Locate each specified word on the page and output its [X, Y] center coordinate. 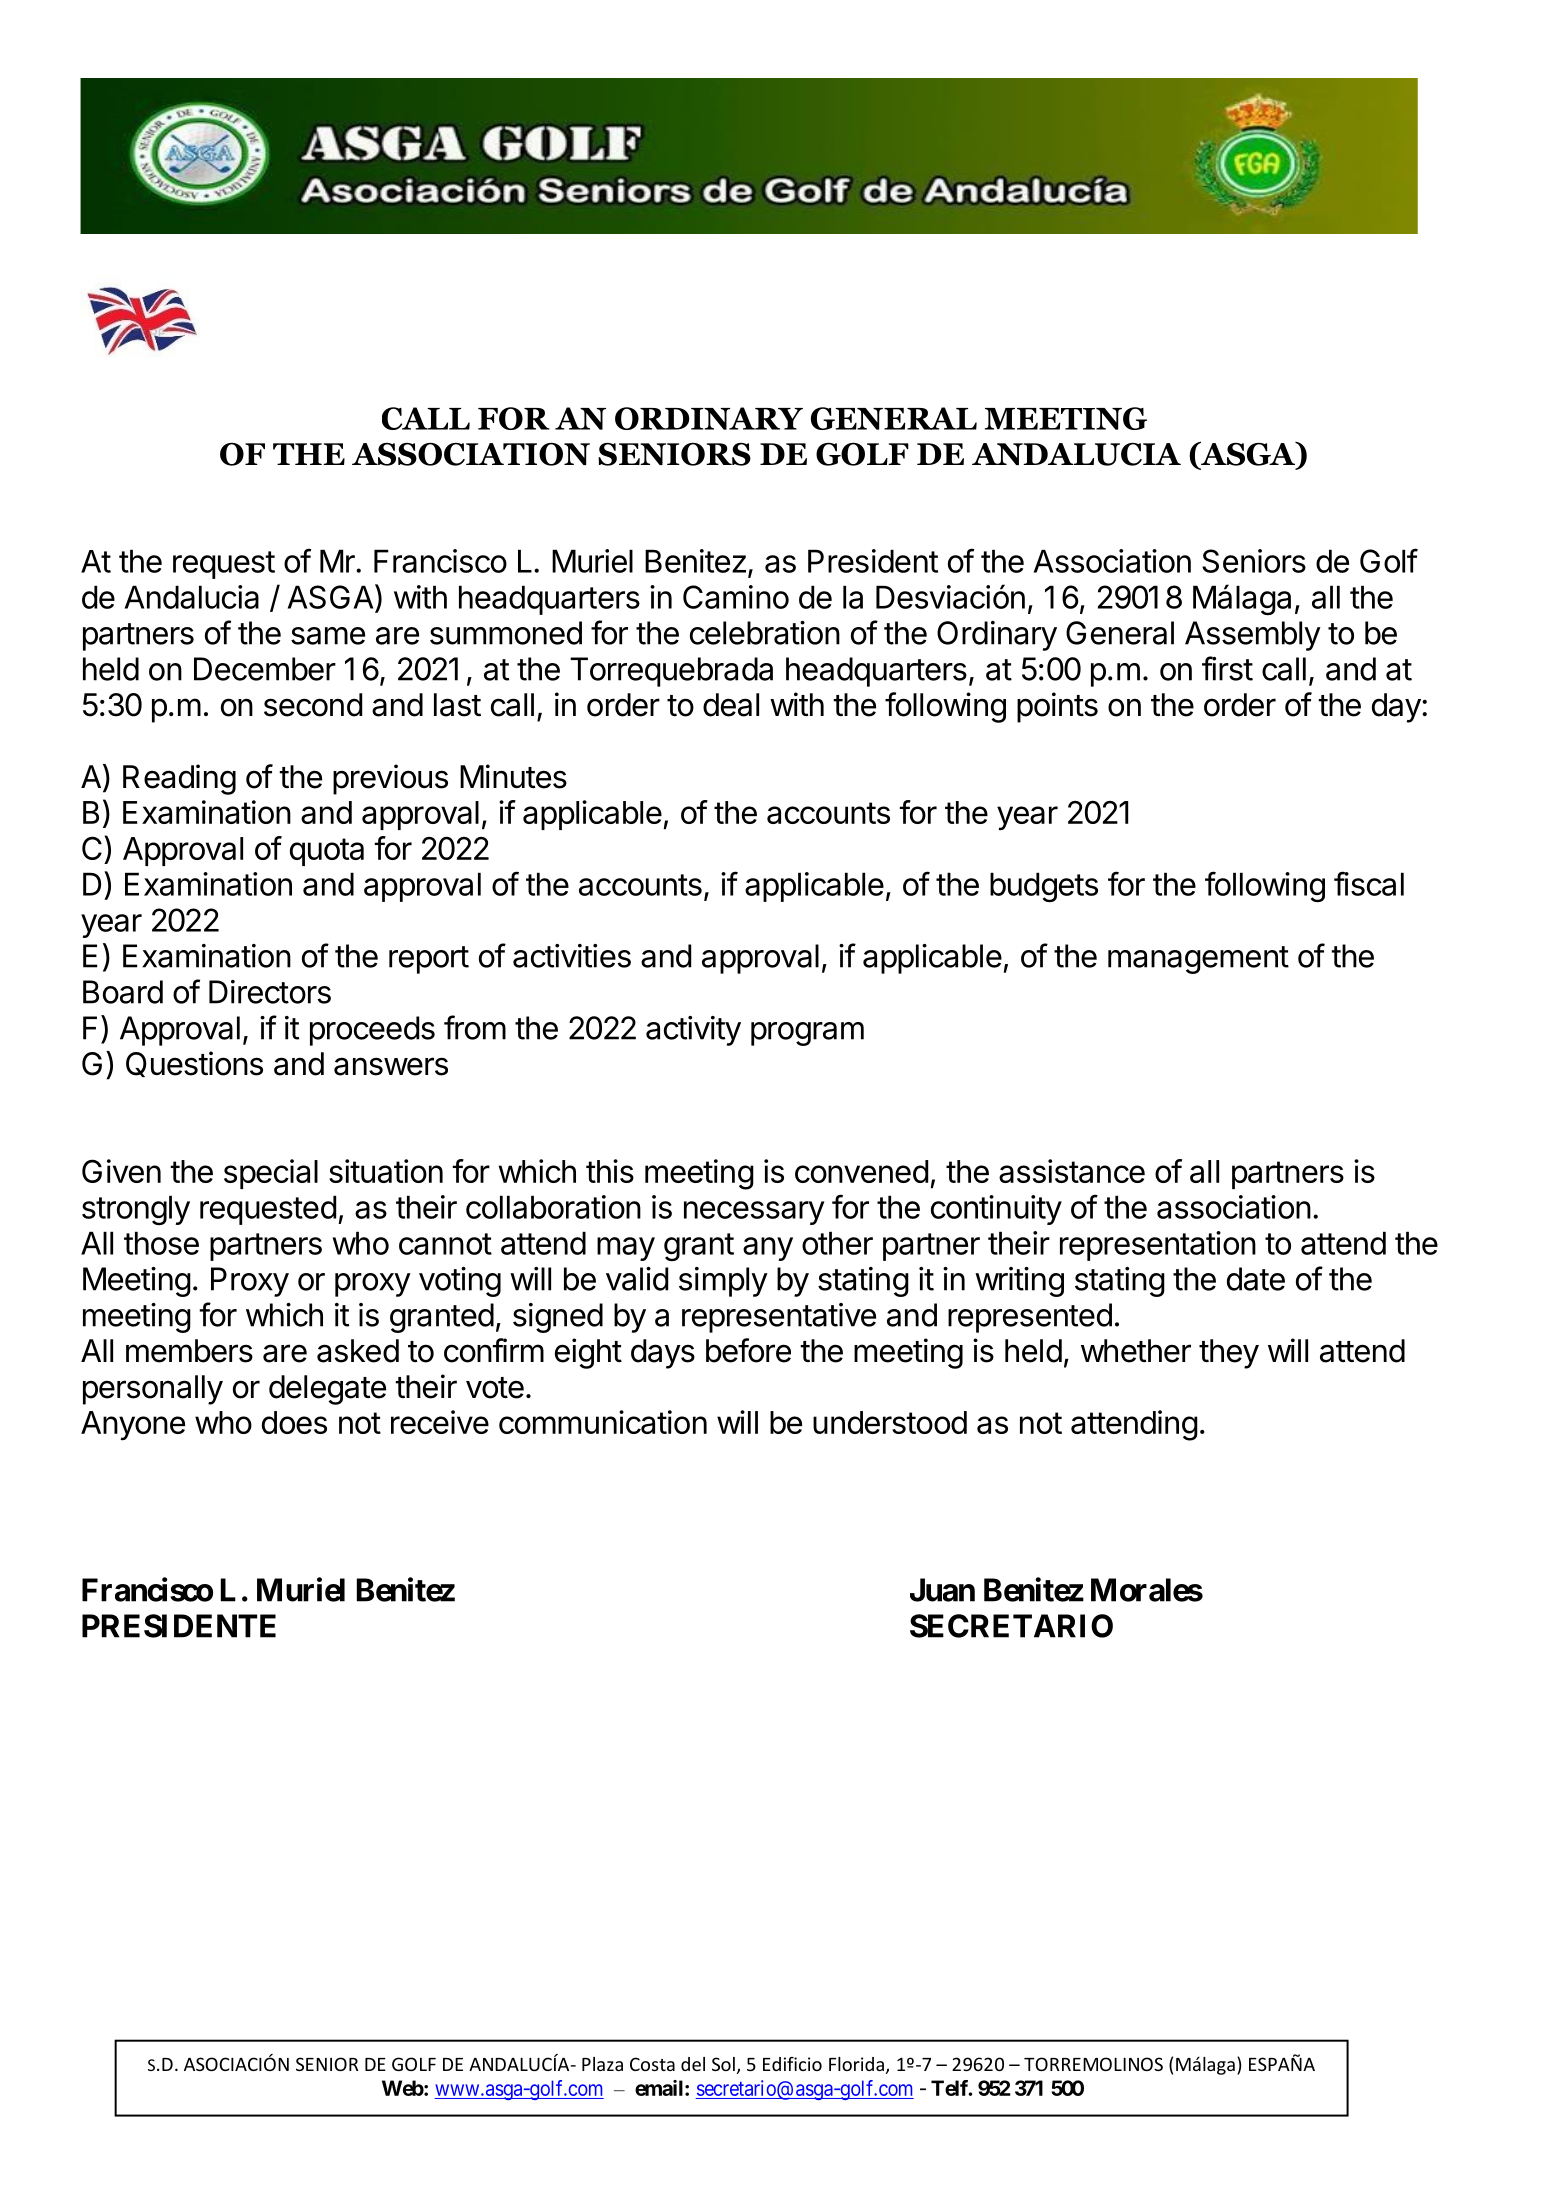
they [1229, 1354]
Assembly [1253, 636]
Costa [652, 2064]
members [189, 1351]
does [294, 1422]
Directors [270, 992]
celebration [765, 633]
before [748, 1350]
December [265, 669]
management [1198, 960]
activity [693, 1031]
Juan [942, 1590]
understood [890, 1422]
